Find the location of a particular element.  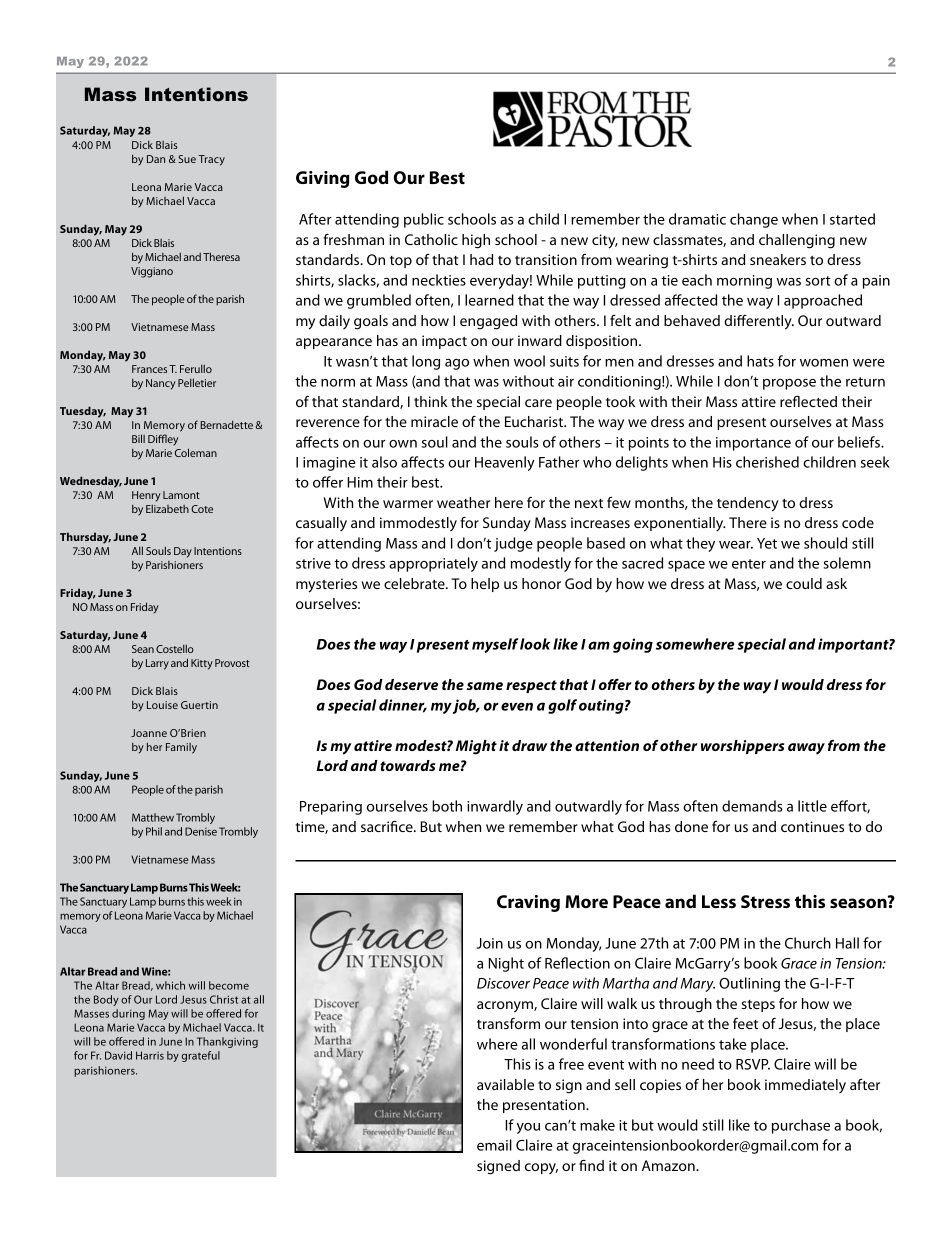

change is located at coordinates (754, 220).
